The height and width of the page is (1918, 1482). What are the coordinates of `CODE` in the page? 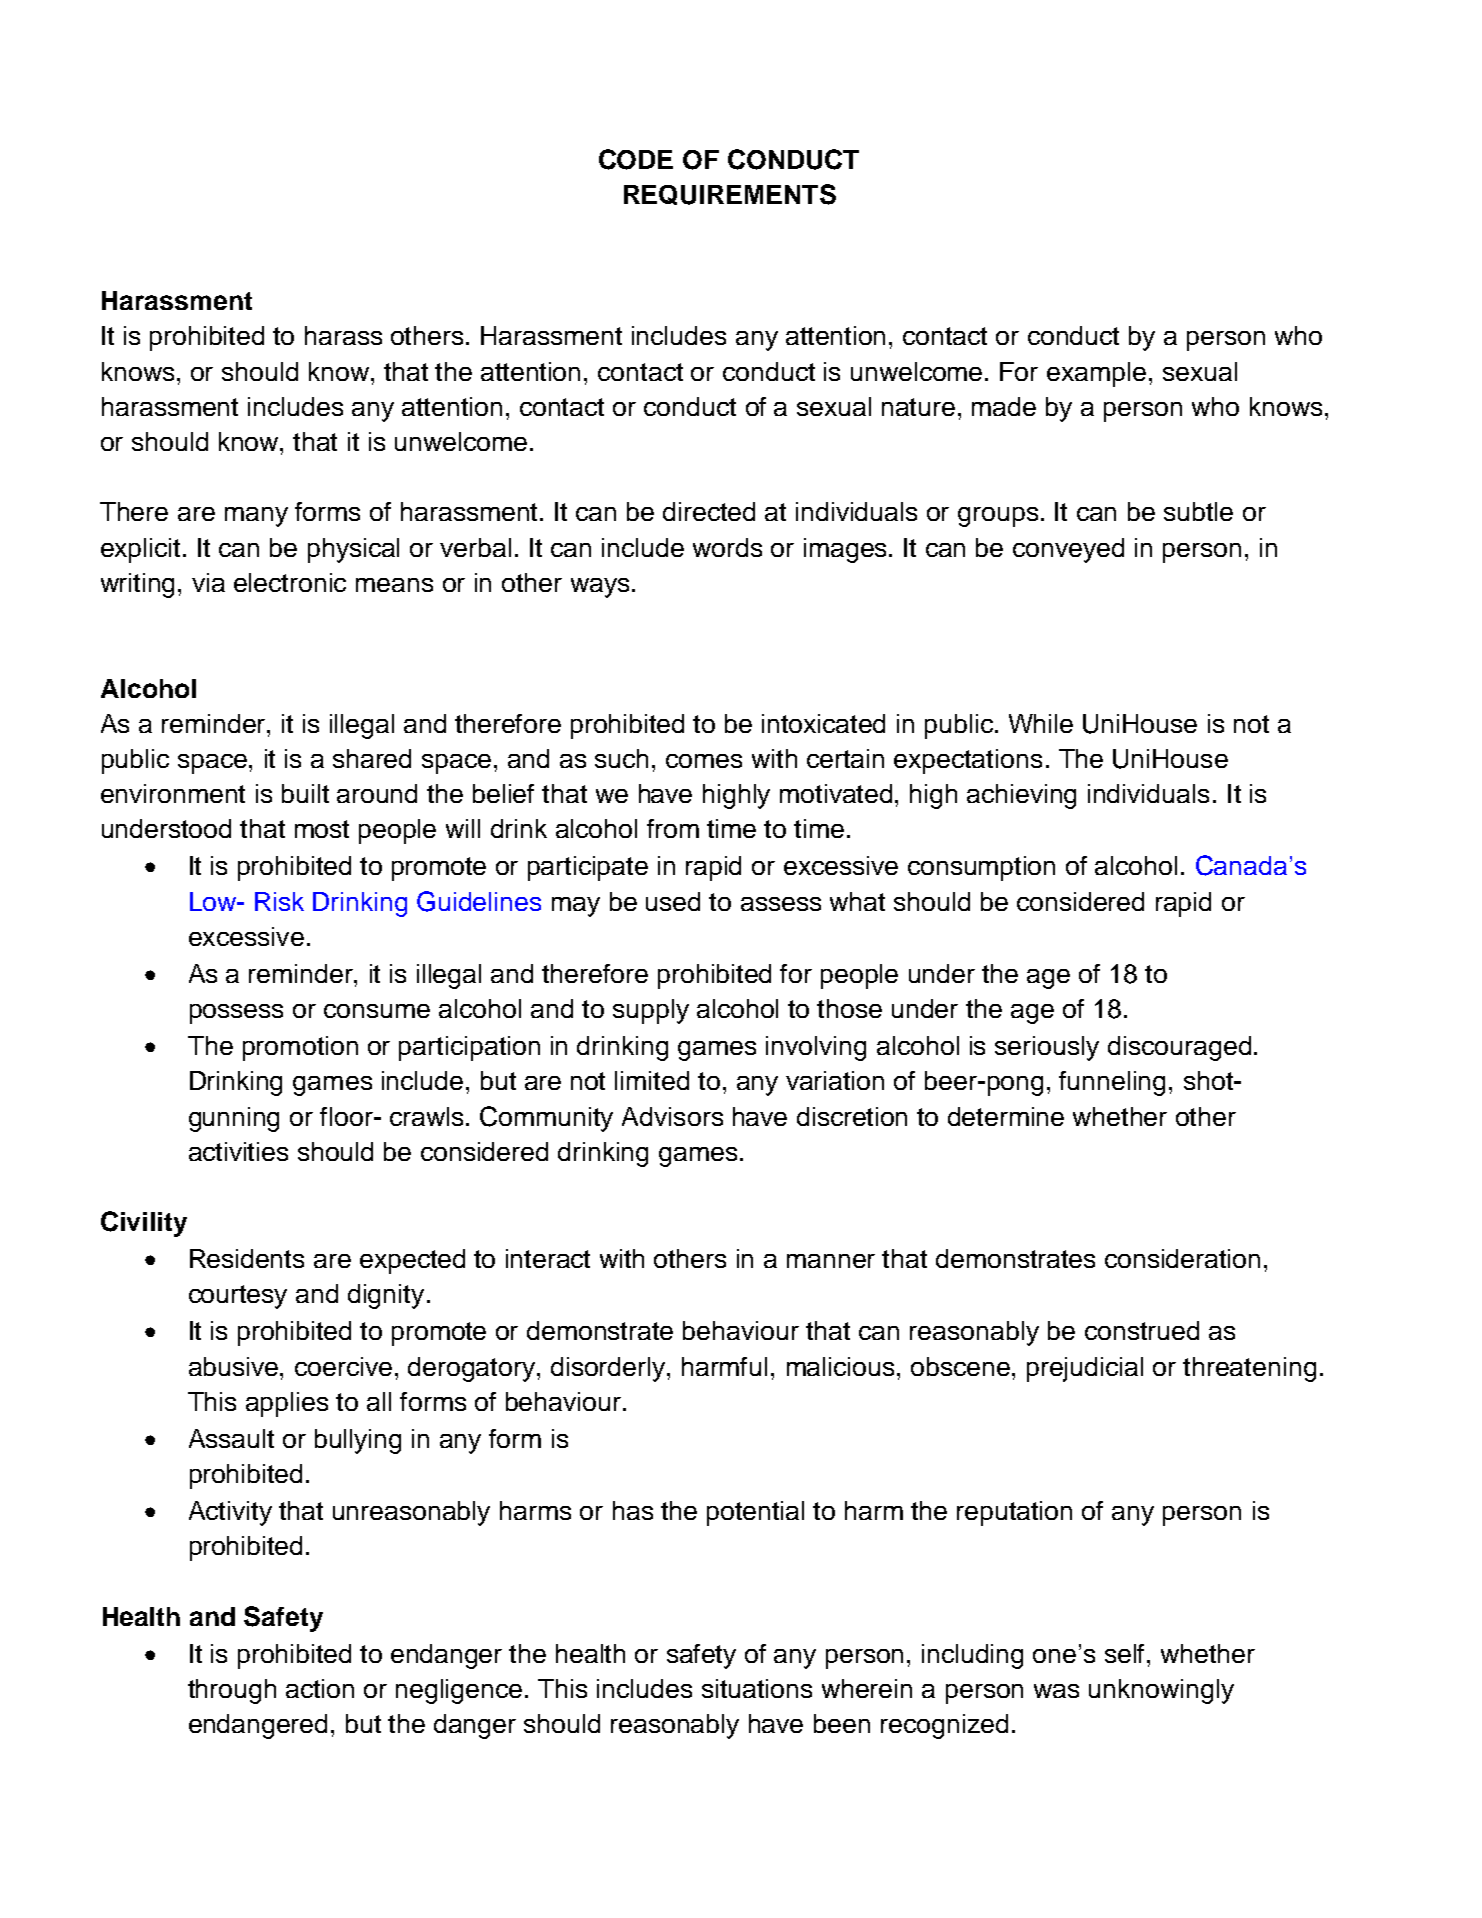 It's located at (636, 159).
